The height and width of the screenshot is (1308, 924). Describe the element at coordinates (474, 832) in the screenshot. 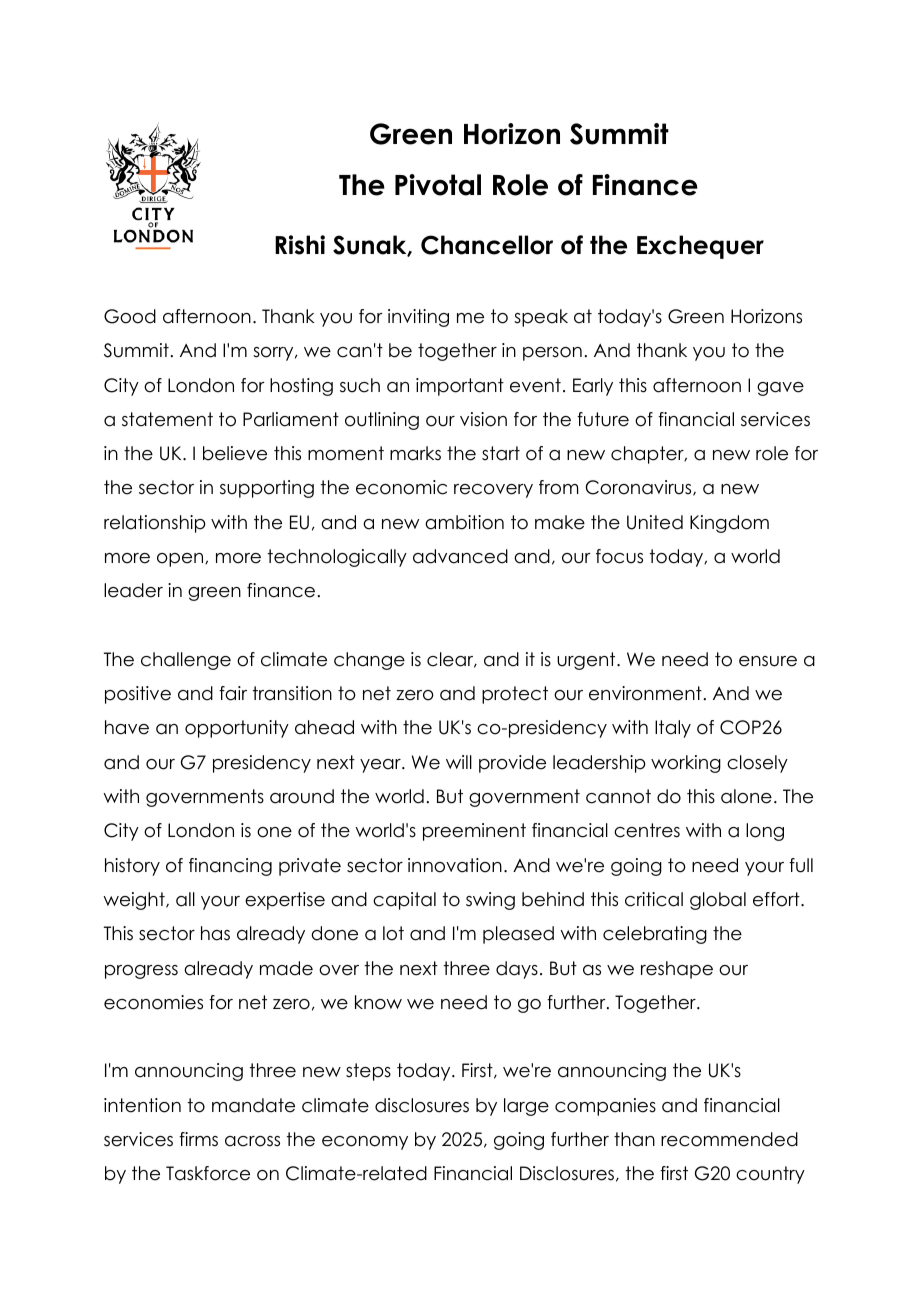

I see `preeminent` at that location.
